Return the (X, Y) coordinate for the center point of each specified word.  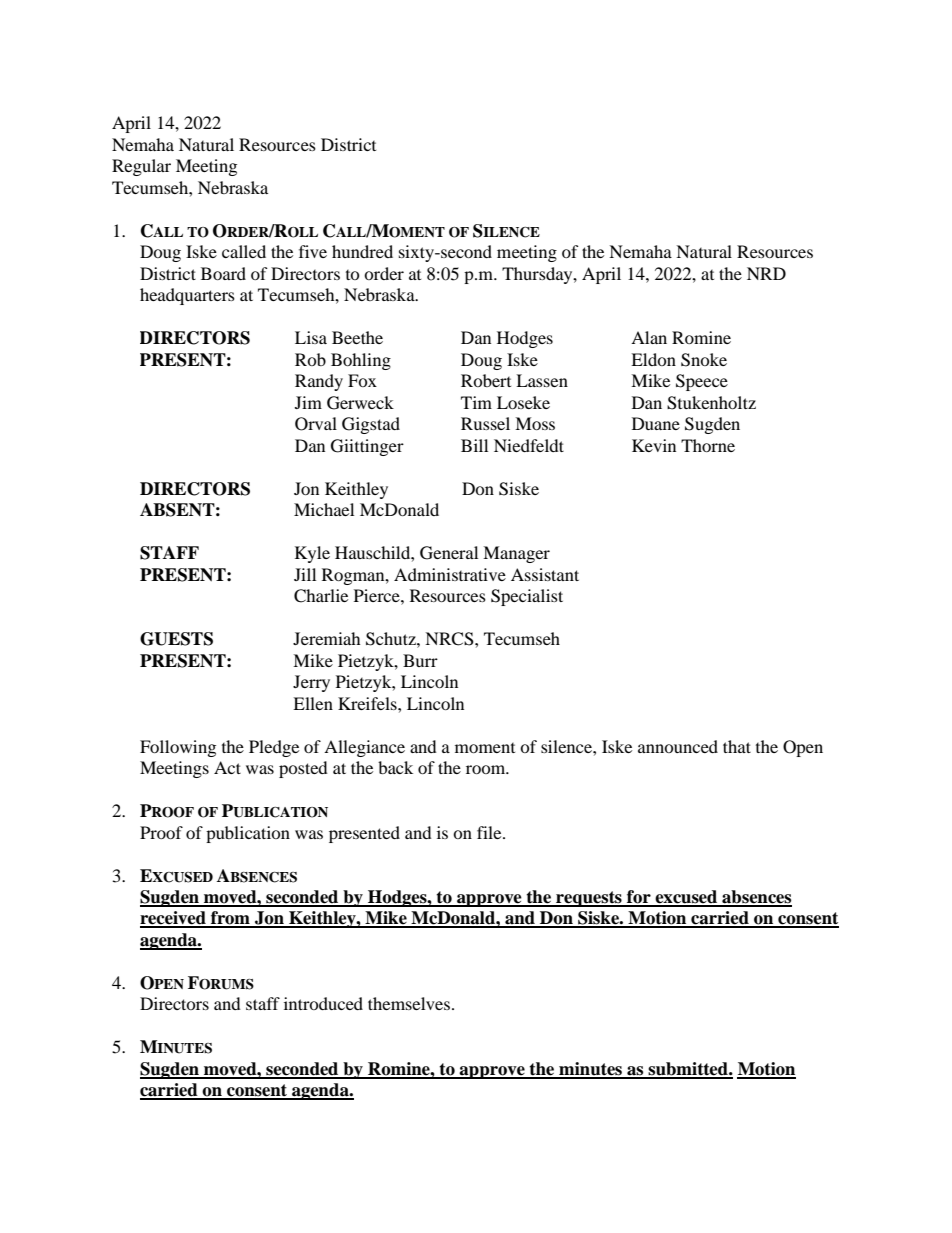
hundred (362, 251)
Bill (474, 445)
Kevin (654, 445)
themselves (410, 1003)
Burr (420, 660)
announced (678, 746)
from (230, 919)
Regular (141, 167)
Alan (649, 337)
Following (178, 748)
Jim (308, 402)
